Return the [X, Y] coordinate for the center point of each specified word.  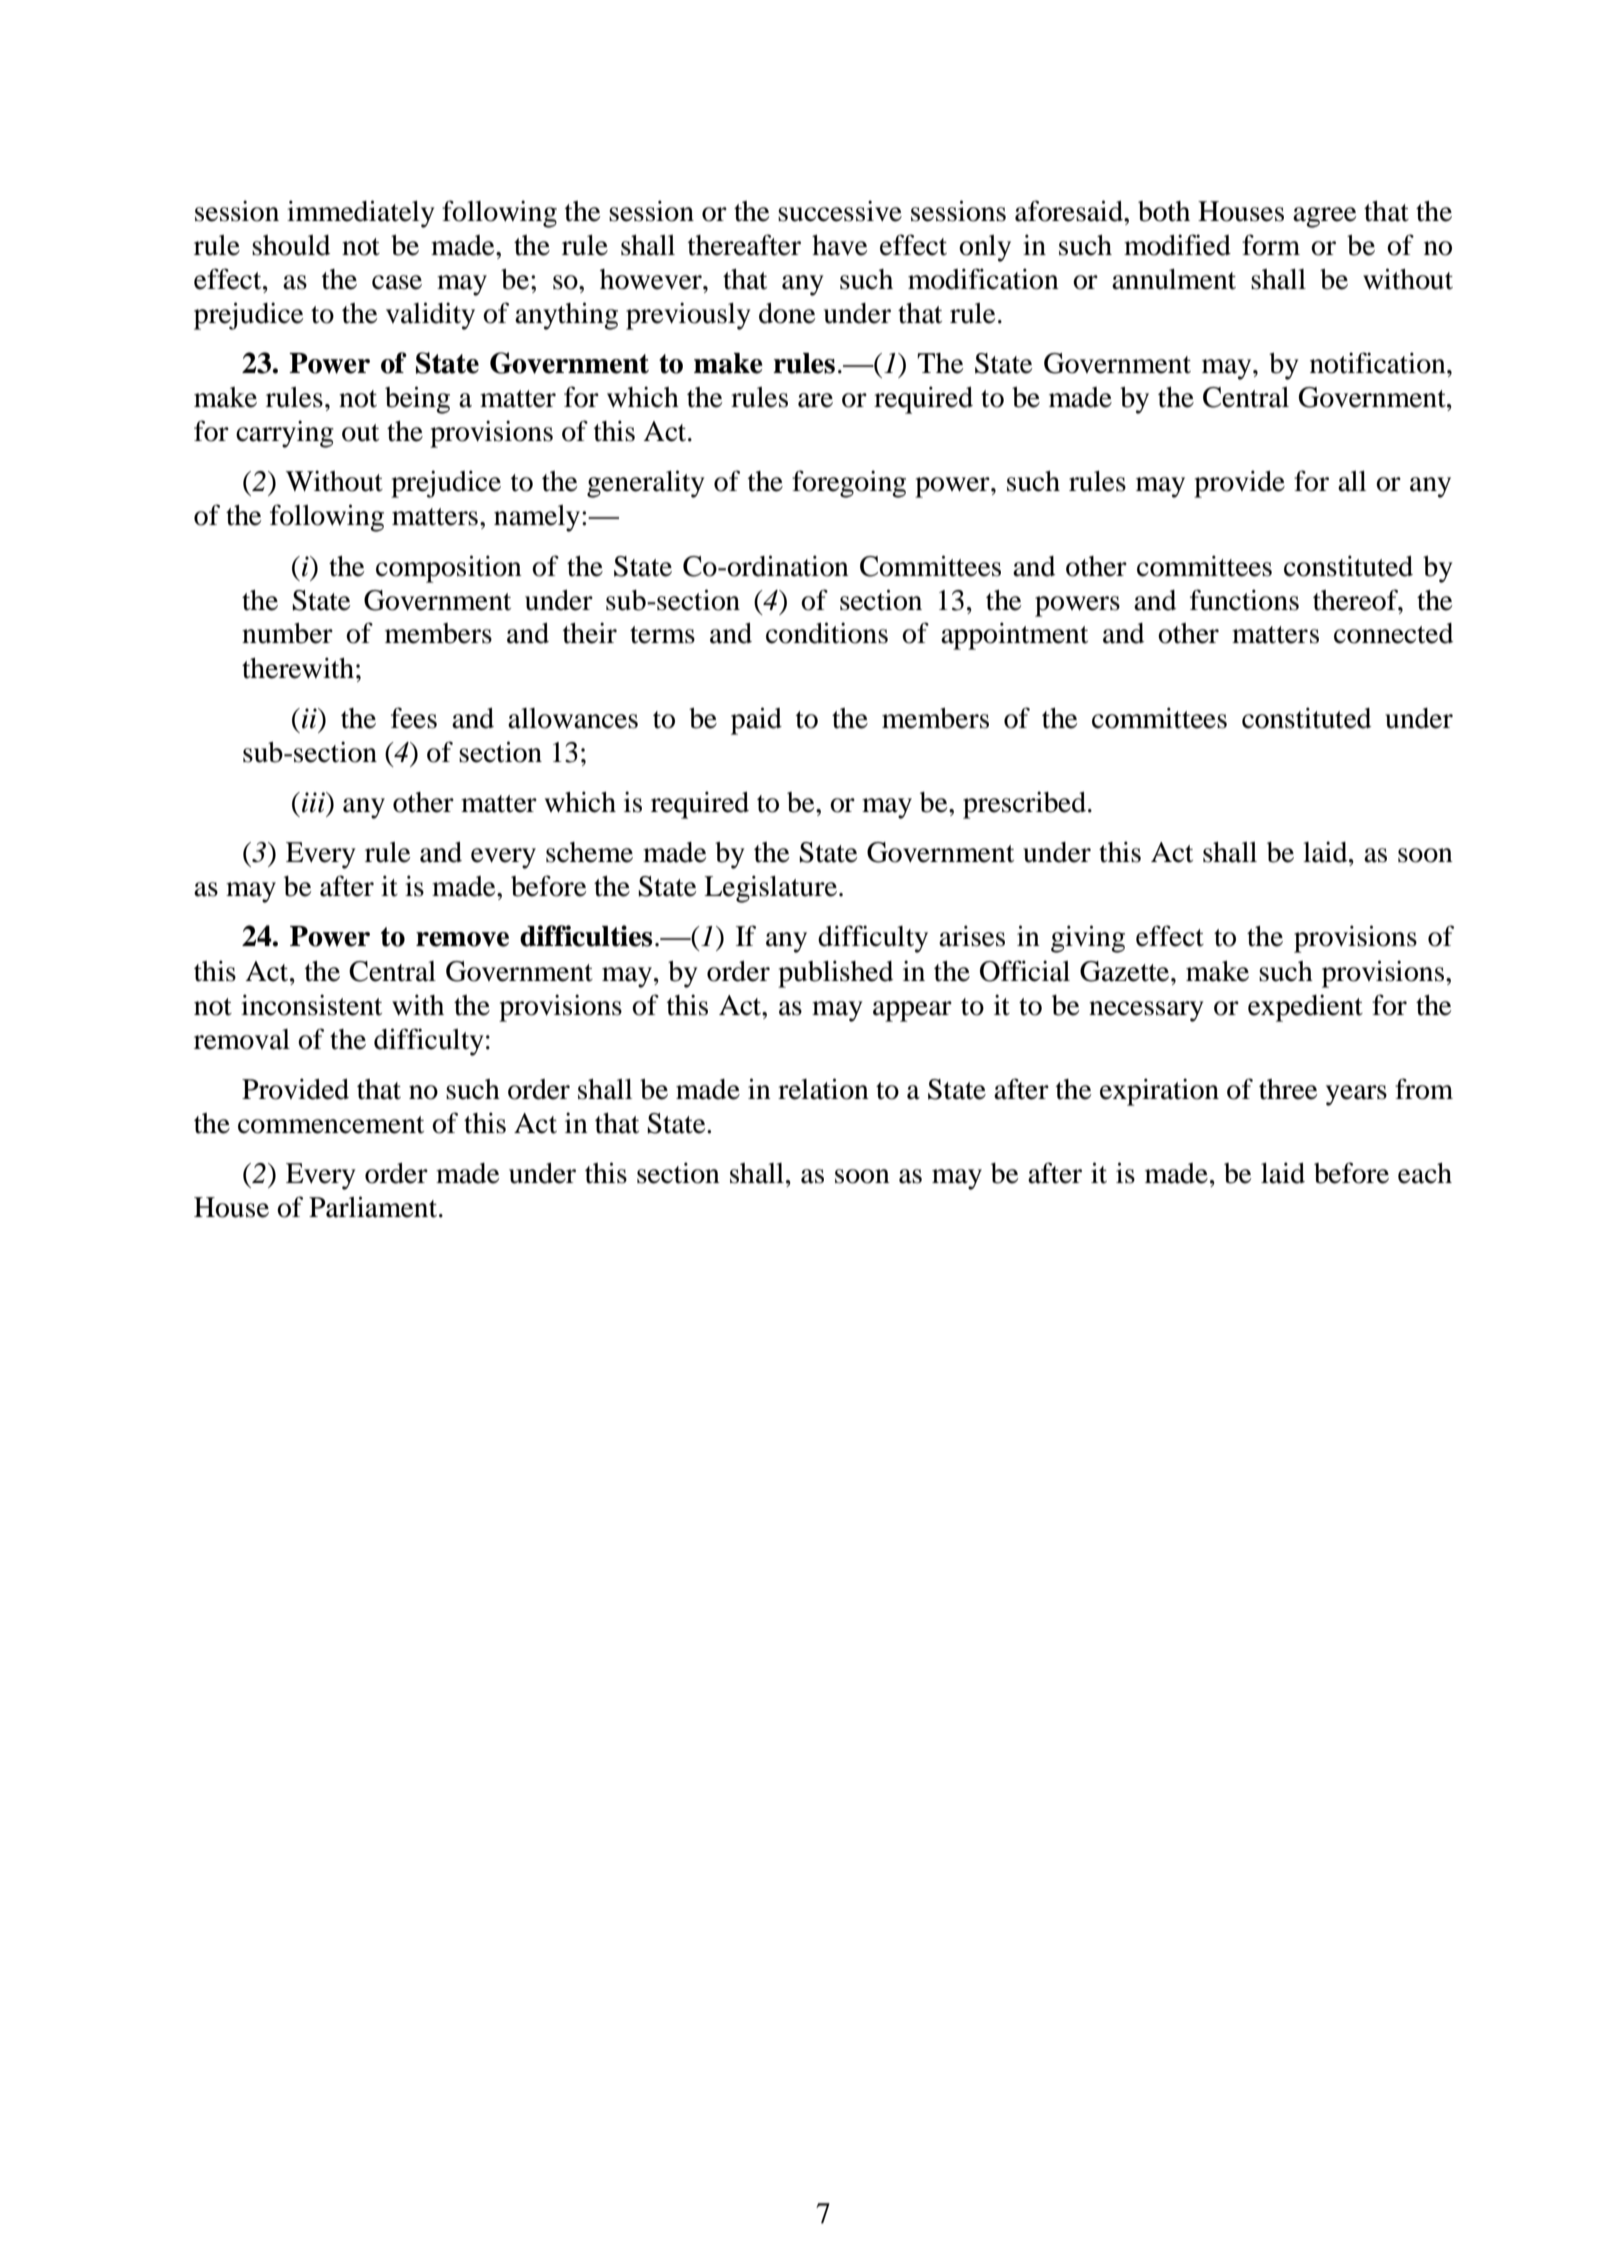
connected [1393, 633]
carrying [285, 434]
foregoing [849, 484]
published [835, 974]
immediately [360, 214]
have [839, 245]
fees [414, 718]
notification [1379, 363]
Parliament [374, 1207]
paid [756, 721]
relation [823, 1089]
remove [462, 939]
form [1271, 245]
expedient [1305, 1008]
